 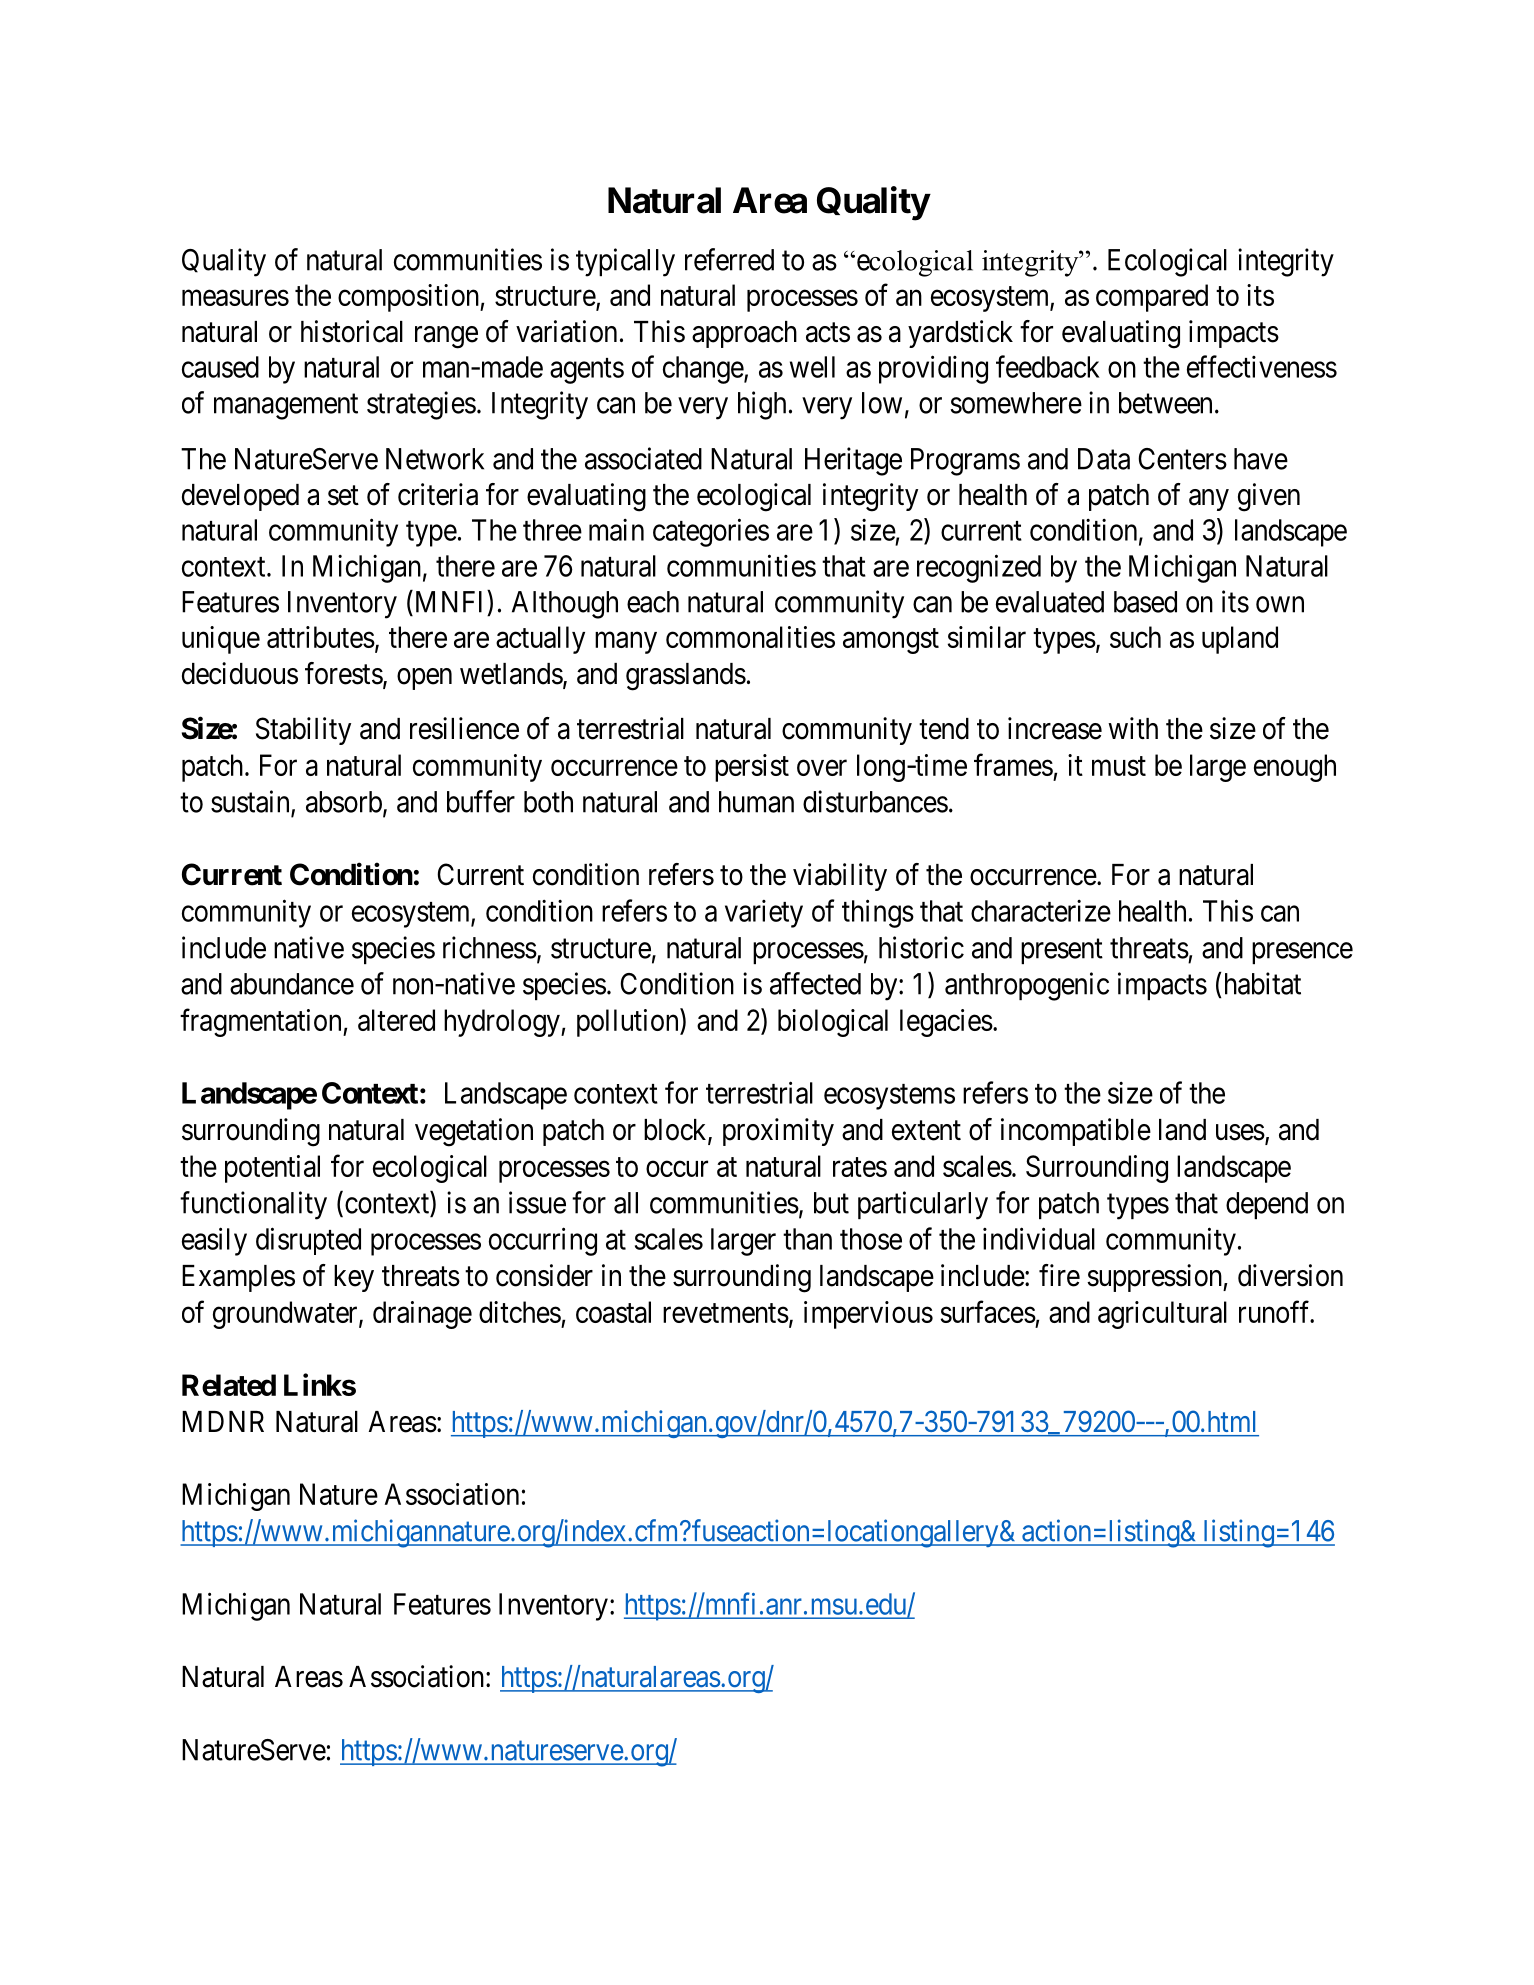 What do you see at coordinates (752, 768) in the image?
I see `persist` at bounding box center [752, 768].
